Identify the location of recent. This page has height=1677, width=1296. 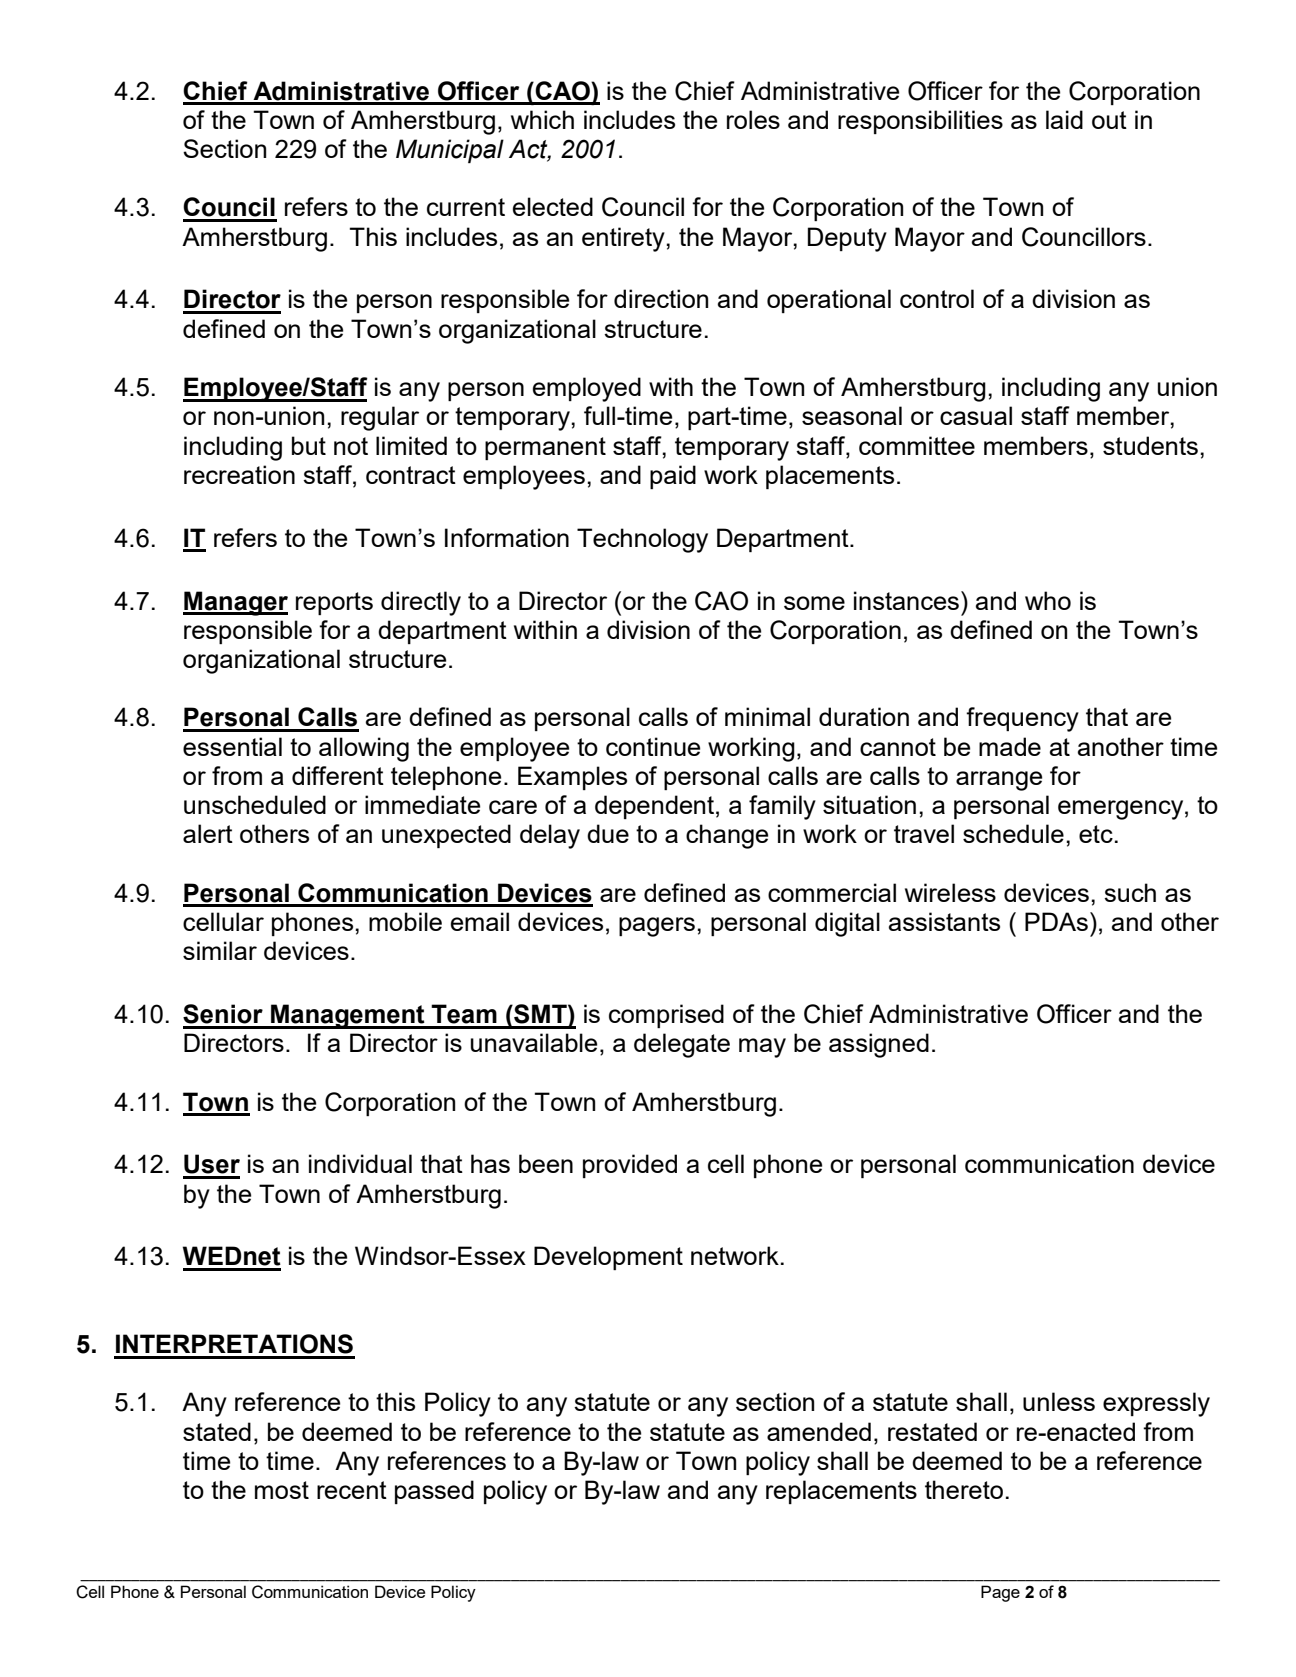
(352, 1490).
